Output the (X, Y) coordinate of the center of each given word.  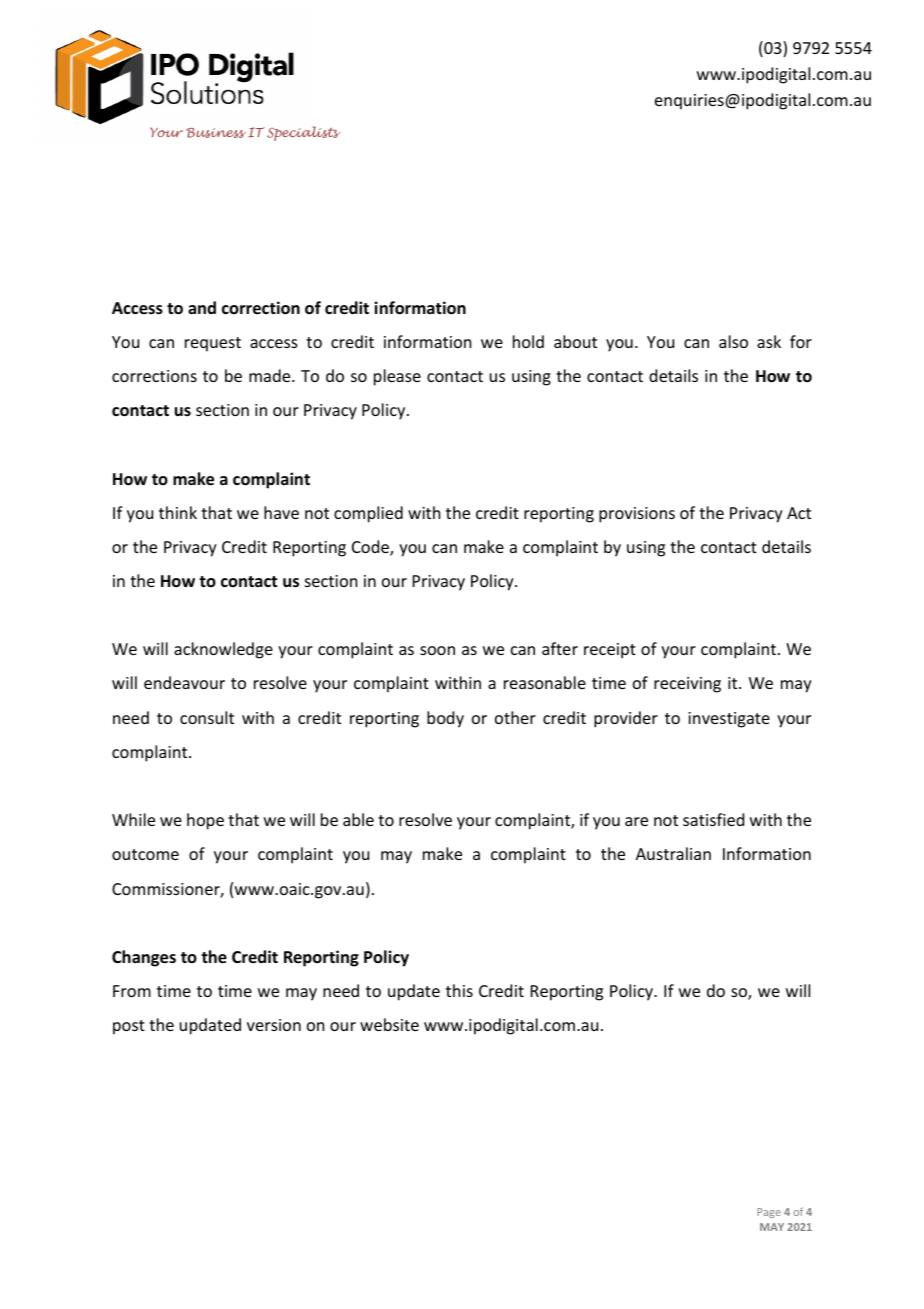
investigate (729, 720)
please (397, 377)
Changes (144, 958)
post (129, 1027)
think (178, 512)
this (459, 990)
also (733, 341)
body (445, 719)
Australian (673, 853)
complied (368, 514)
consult (207, 717)
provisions (637, 515)
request (213, 344)
